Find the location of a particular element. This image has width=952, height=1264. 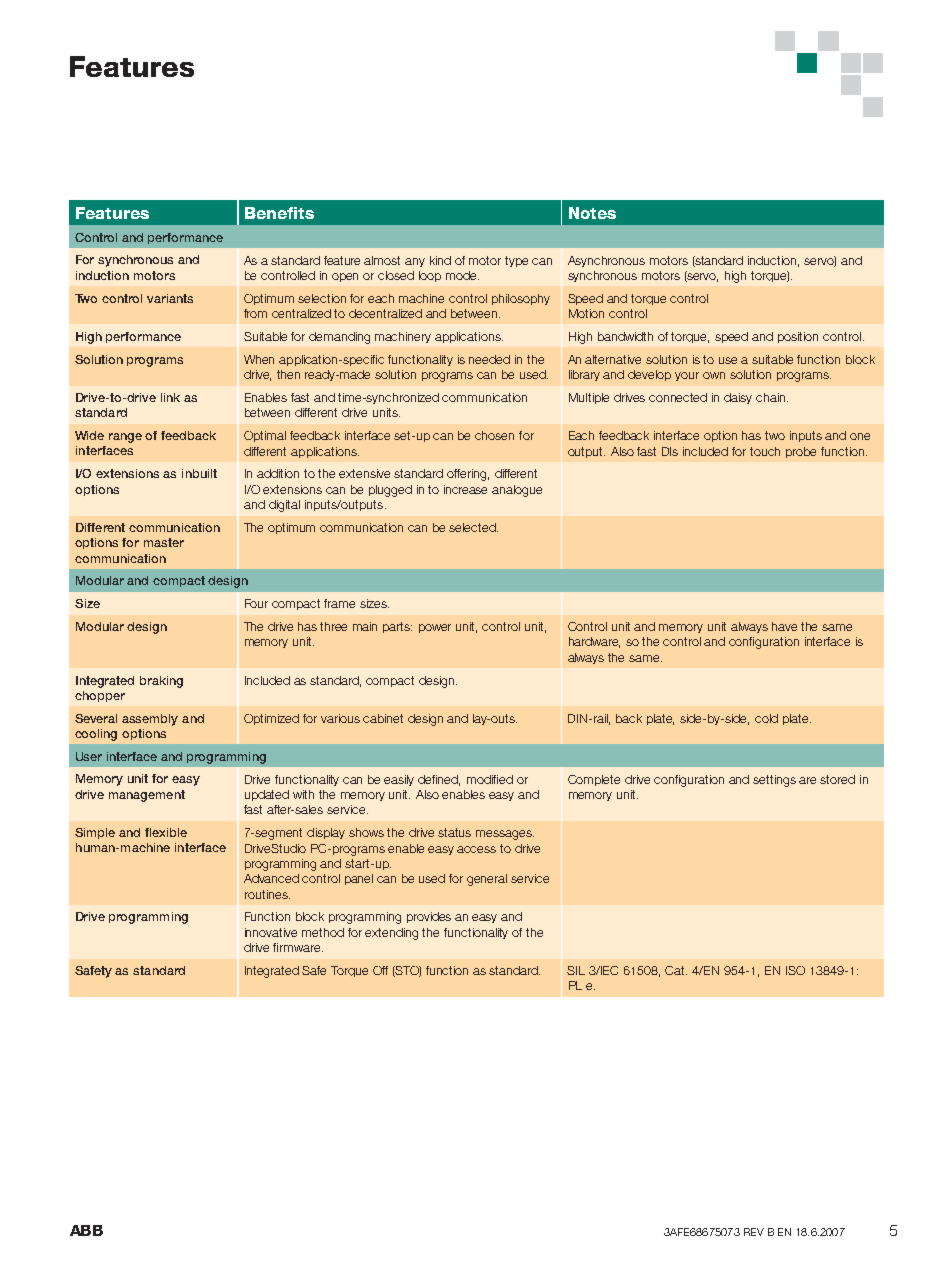

kind is located at coordinates (440, 260).
